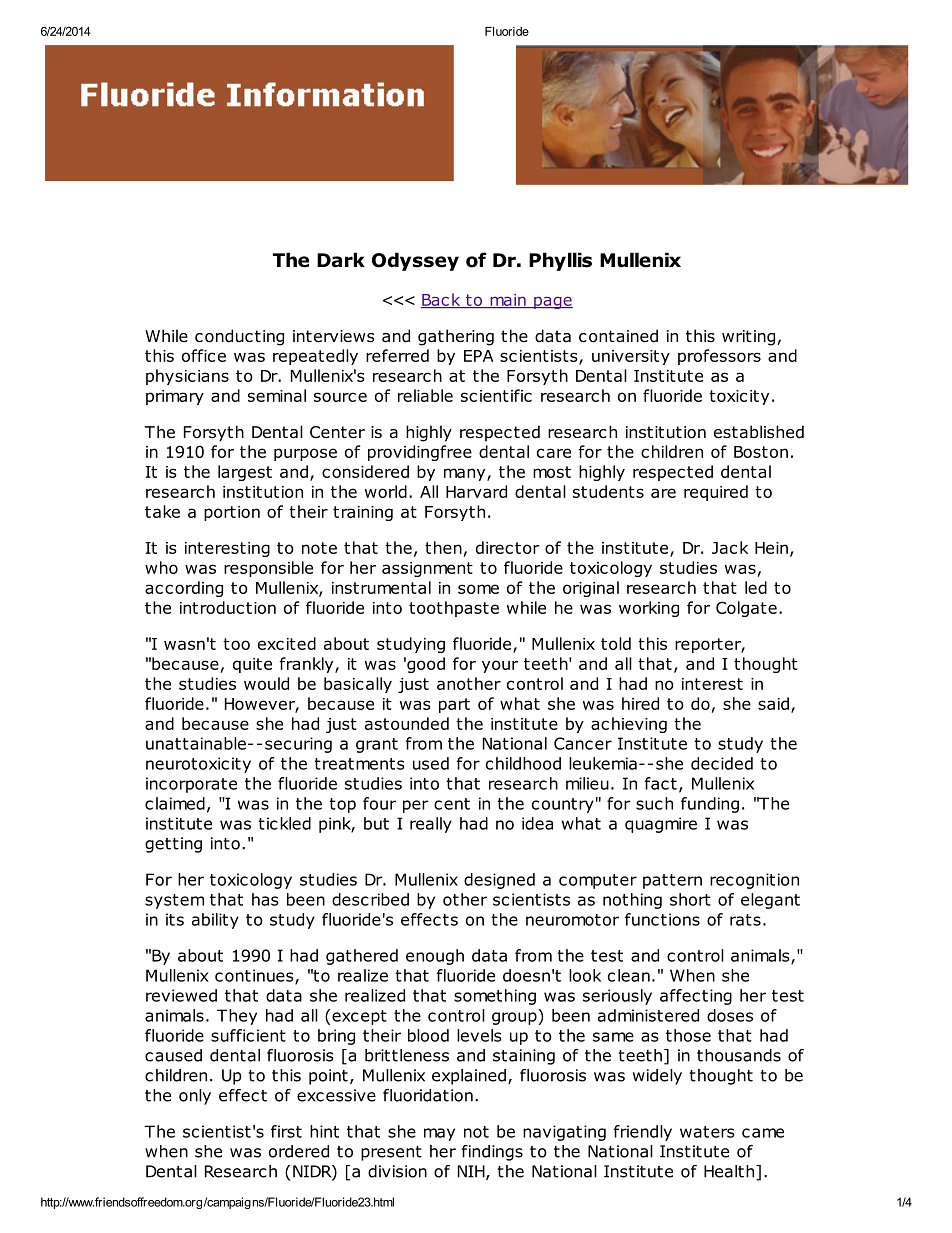  Describe the element at coordinates (268, 569) in the document. I see `responsible` at that location.
